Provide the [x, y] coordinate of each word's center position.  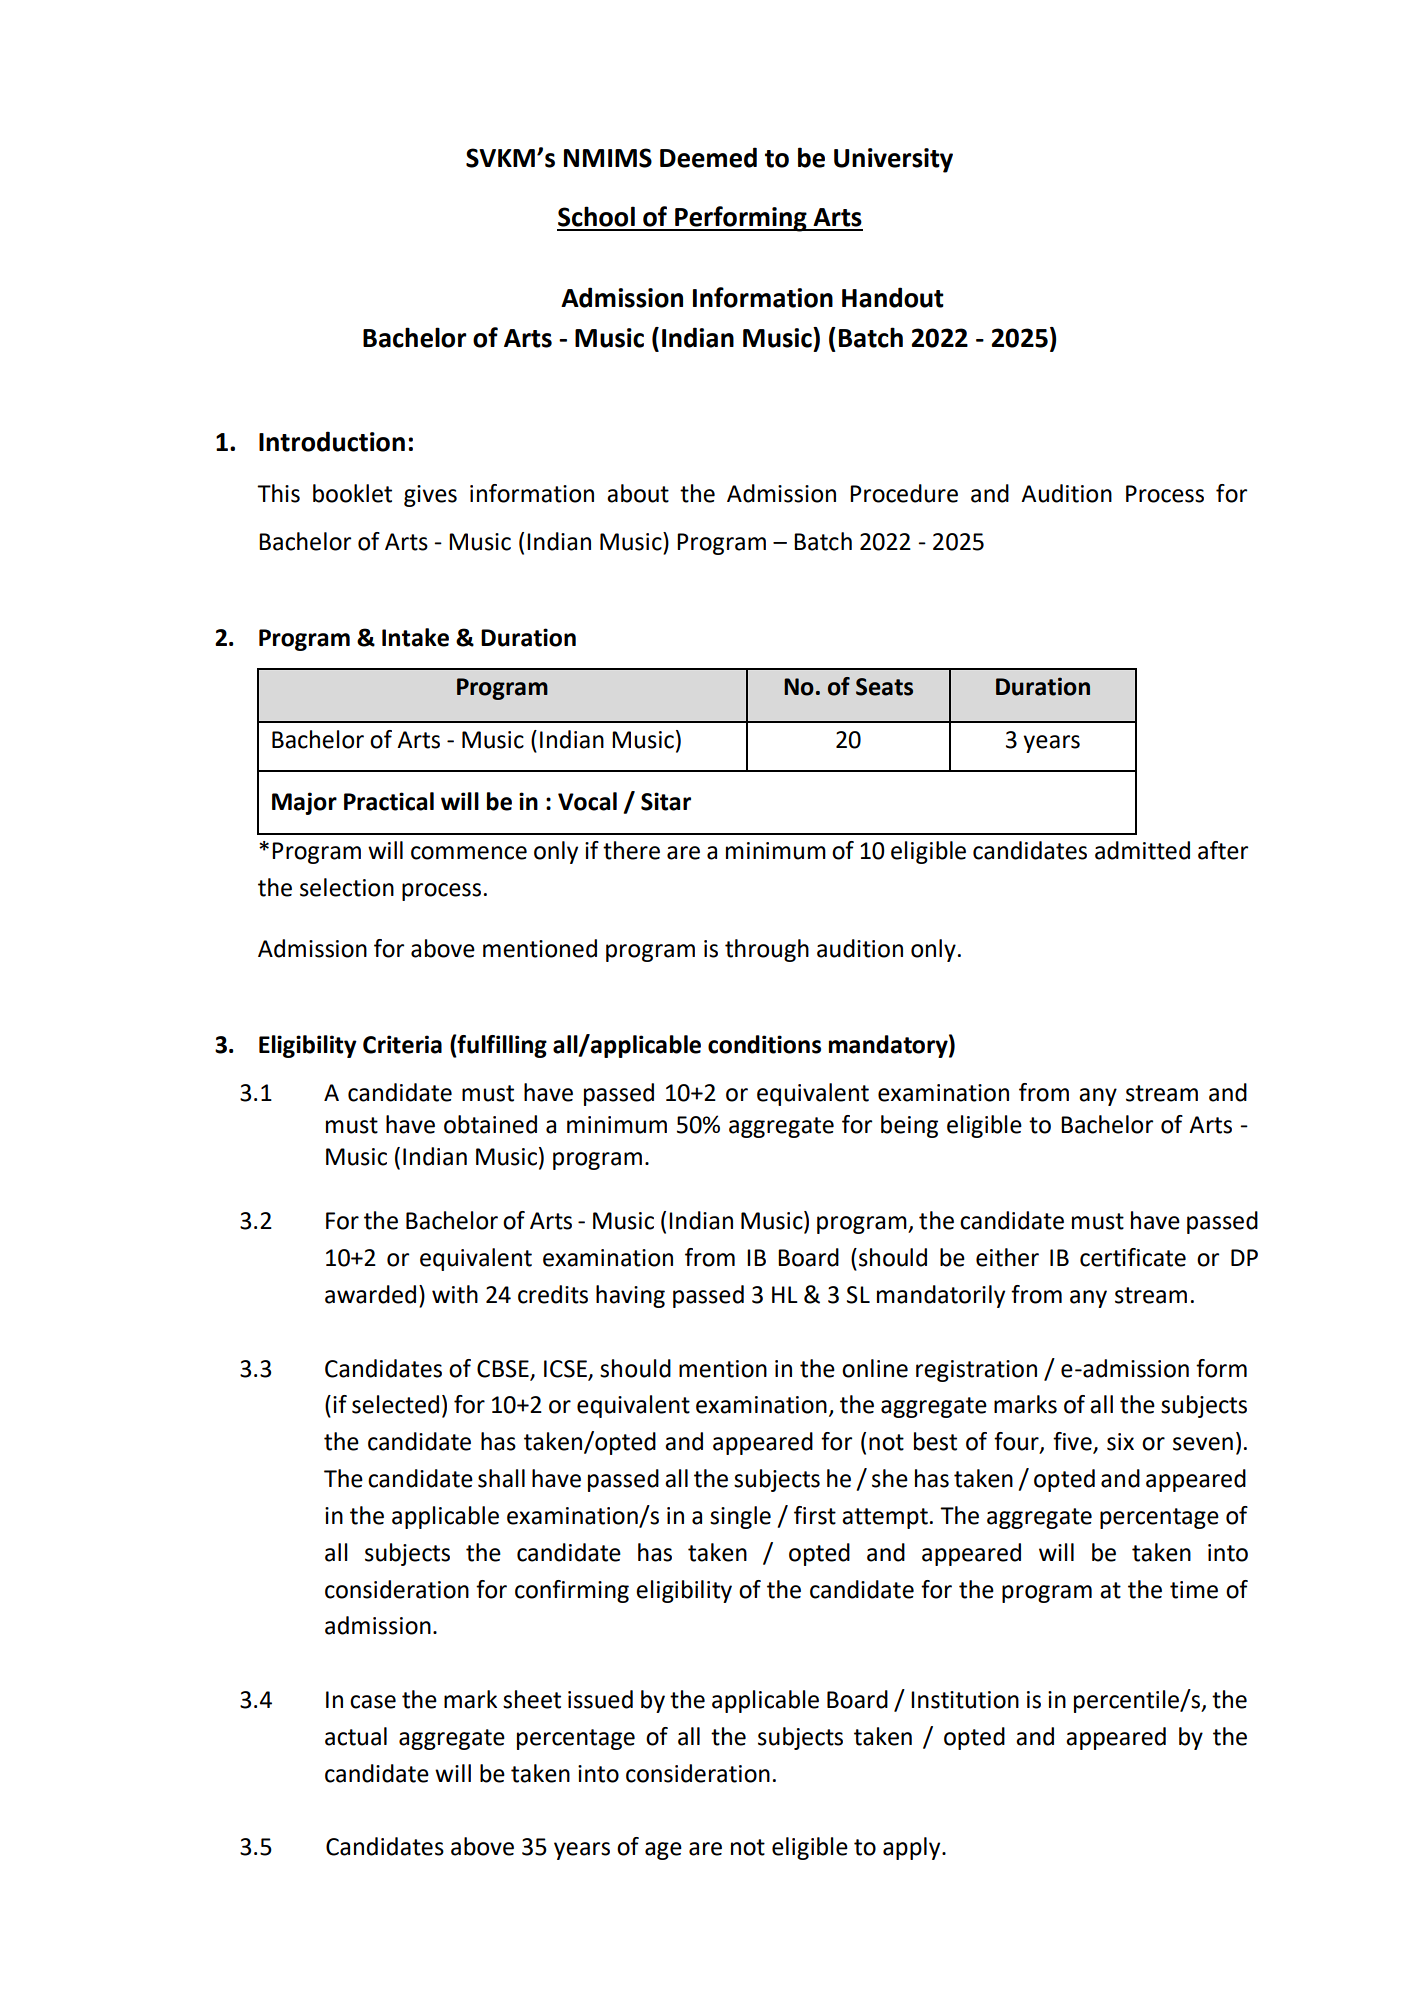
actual [356, 1736]
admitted [1142, 850]
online [875, 1368]
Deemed [708, 157]
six [1120, 1442]
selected [395, 1404]
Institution [965, 1700]
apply [913, 1848]
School [596, 216]
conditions [764, 1044]
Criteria [402, 1044]
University [893, 160]
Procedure [904, 493]
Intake [415, 637]
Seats [884, 687]
